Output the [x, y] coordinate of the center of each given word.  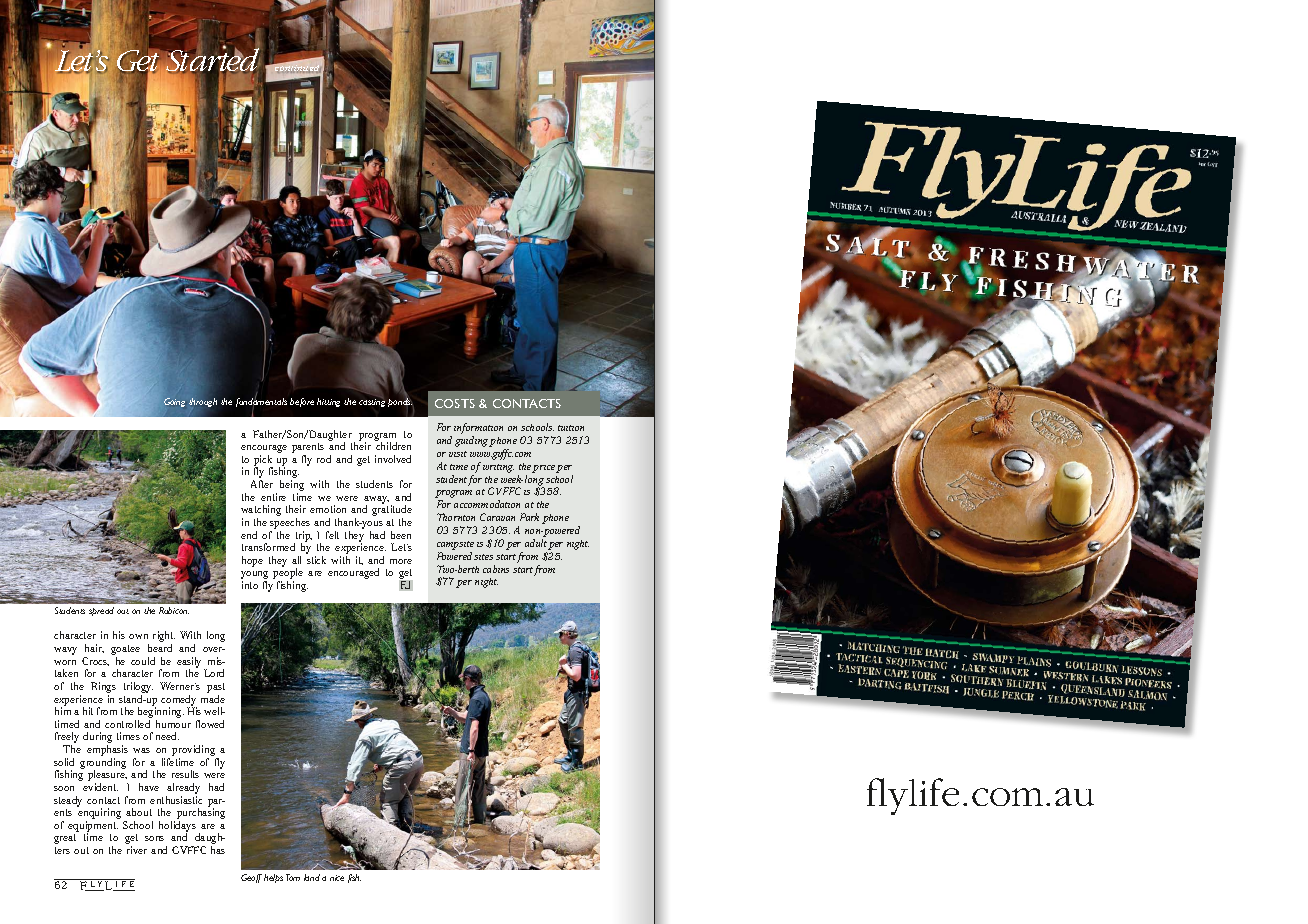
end [249, 535]
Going [174, 402]
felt [332, 535]
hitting [328, 402]
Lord [214, 673]
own [138, 636]
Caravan [497, 517]
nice [337, 878]
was [141, 750]
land [312, 877]
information [478, 430]
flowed [210, 724]
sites [483, 557]
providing [195, 752]
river [137, 850]
